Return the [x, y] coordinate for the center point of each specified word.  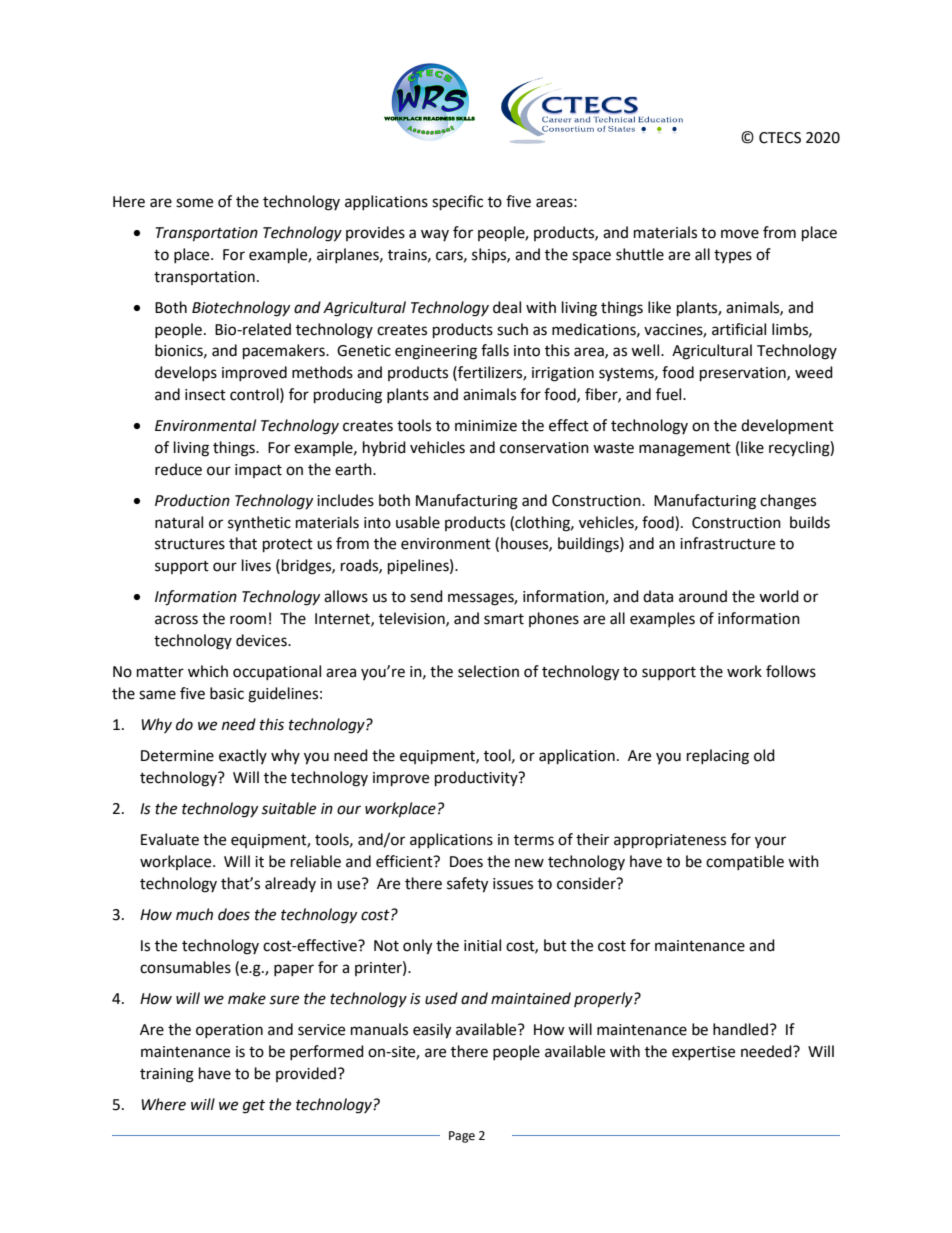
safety [467, 885]
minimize [486, 426]
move [740, 234]
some [194, 203]
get [254, 1107]
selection [488, 671]
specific [457, 203]
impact [258, 471]
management [685, 450]
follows [791, 671]
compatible [745, 862]
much [194, 914]
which [208, 671]
